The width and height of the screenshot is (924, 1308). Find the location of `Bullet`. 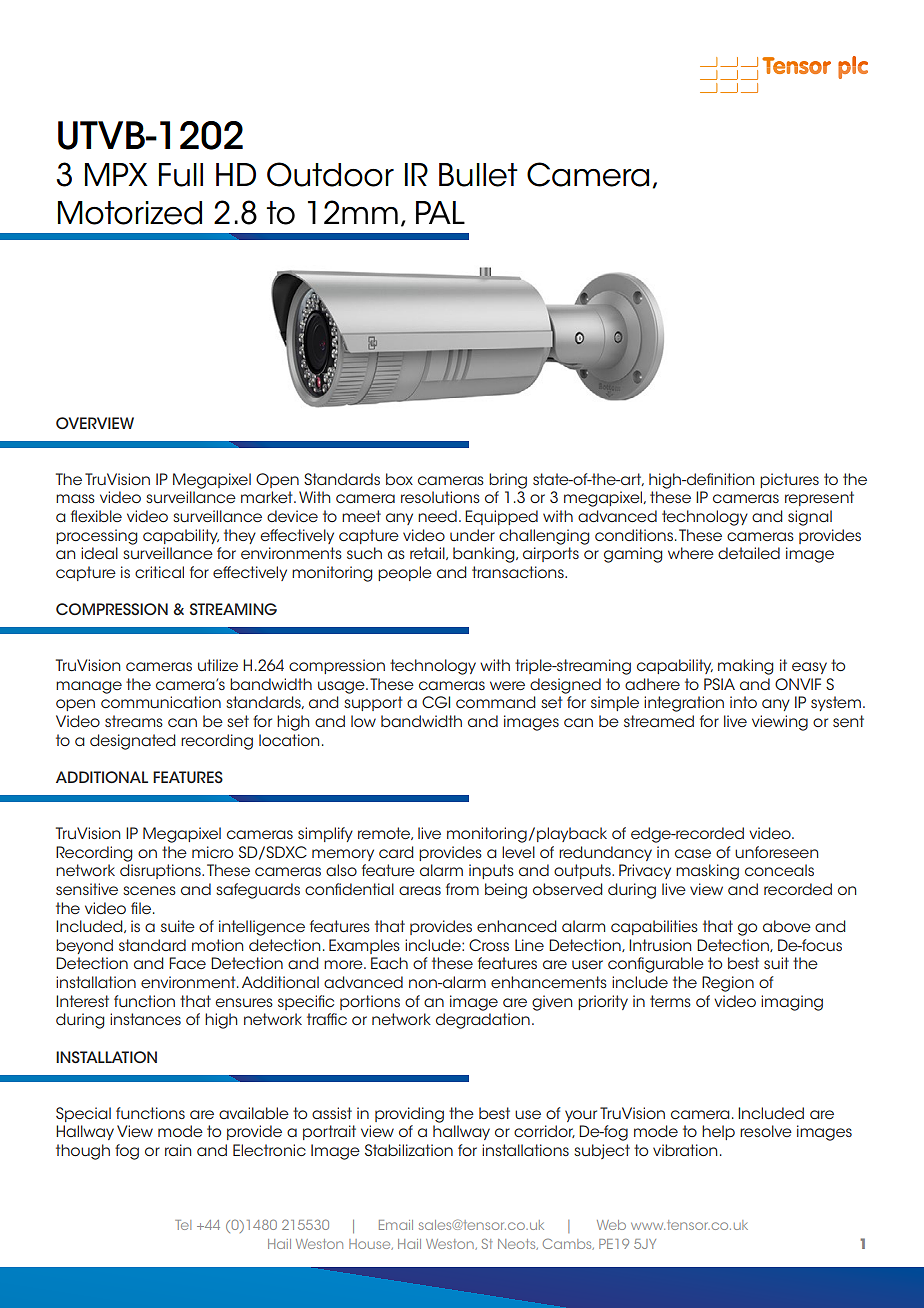

Bullet is located at coordinates (478, 175).
